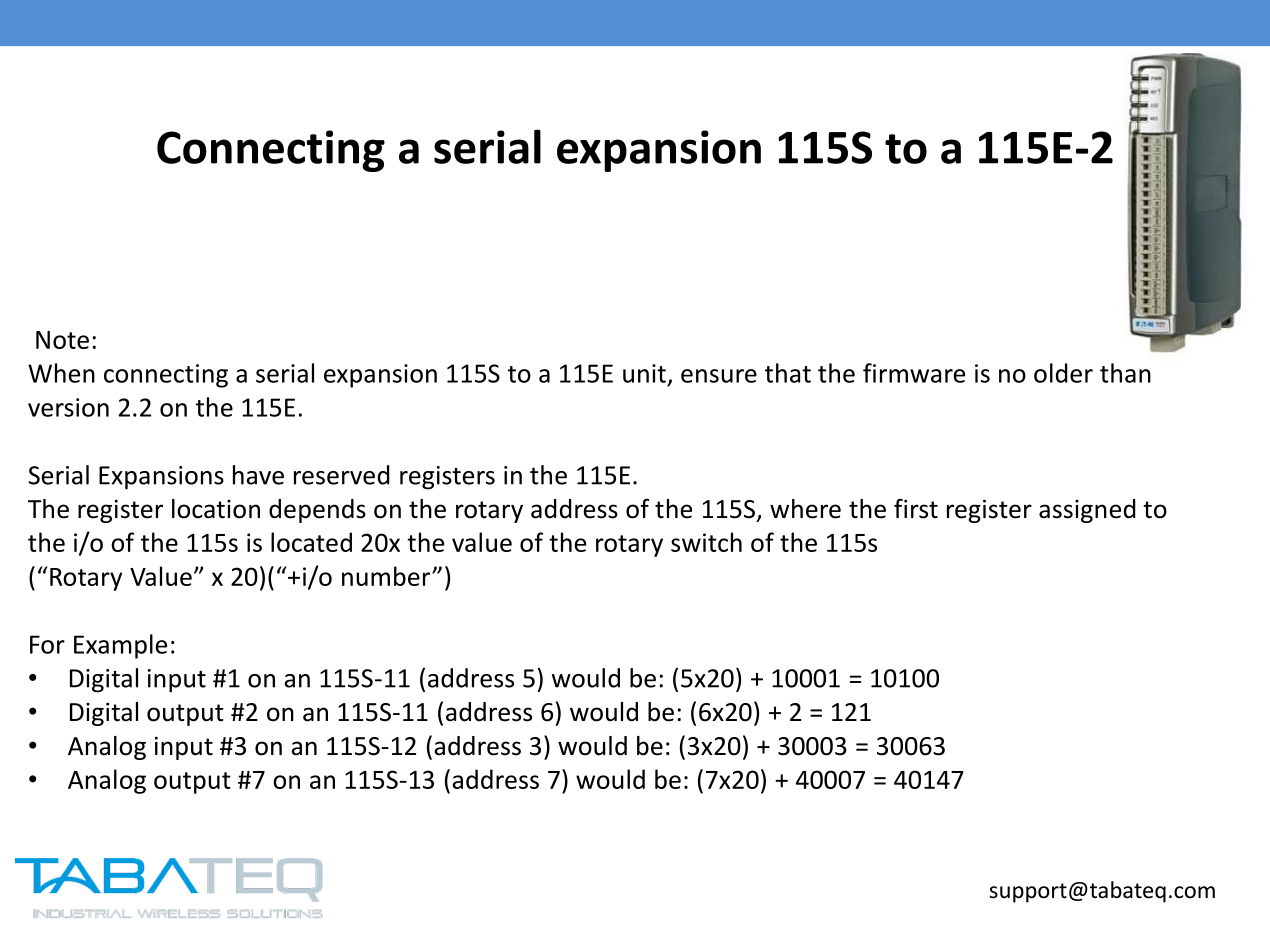  I want to click on switch, so click(706, 542).
